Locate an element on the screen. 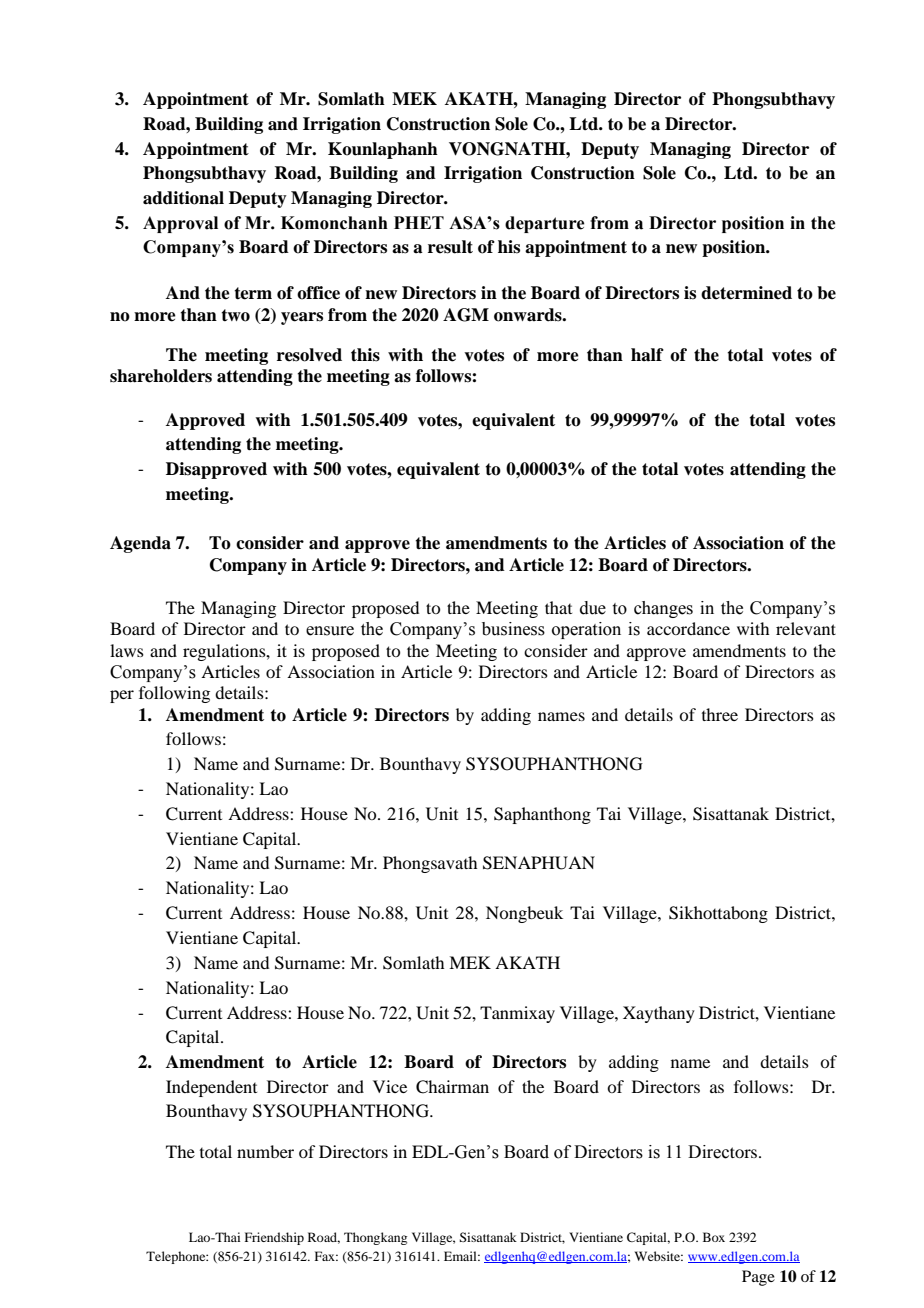 The image size is (924, 1308). Independent is located at coordinates (211, 1088).
